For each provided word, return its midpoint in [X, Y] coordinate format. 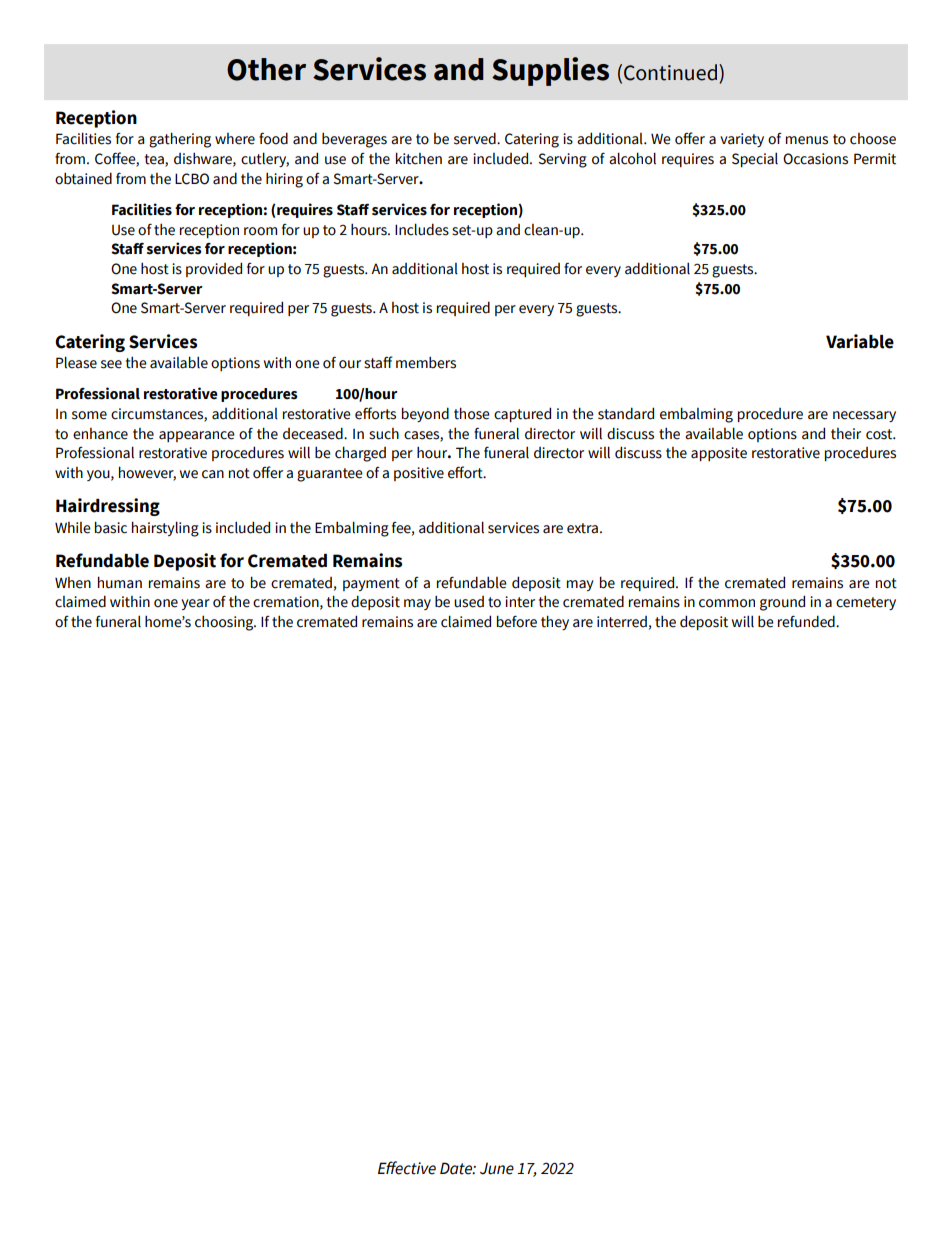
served [476, 138]
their [846, 434]
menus [807, 140]
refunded [807, 621]
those [472, 413]
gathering [180, 140]
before [517, 621]
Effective [407, 1168]
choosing [225, 623]
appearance [197, 436]
